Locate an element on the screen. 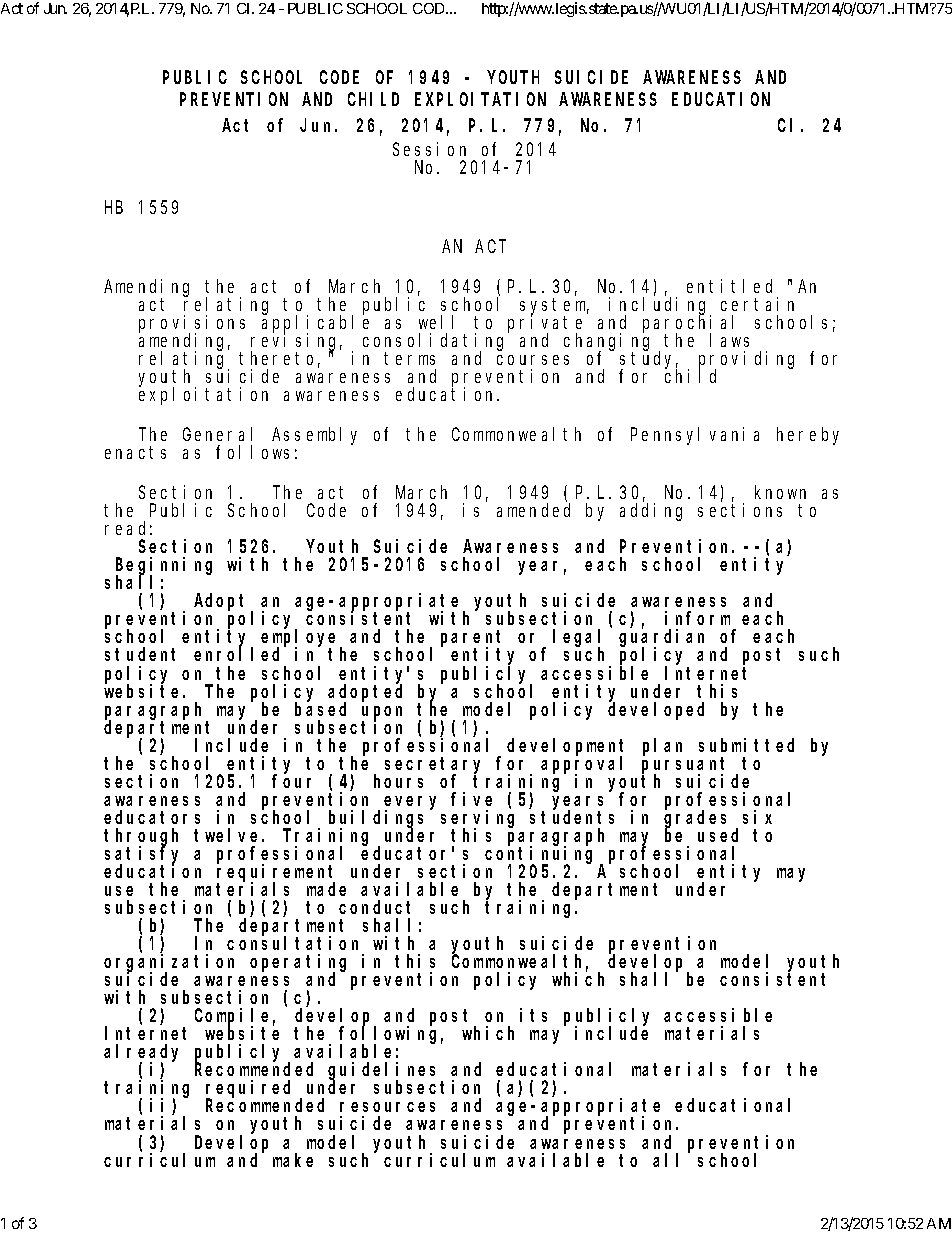 This screenshot has height=1233, width=952. study is located at coordinates (649, 361).
